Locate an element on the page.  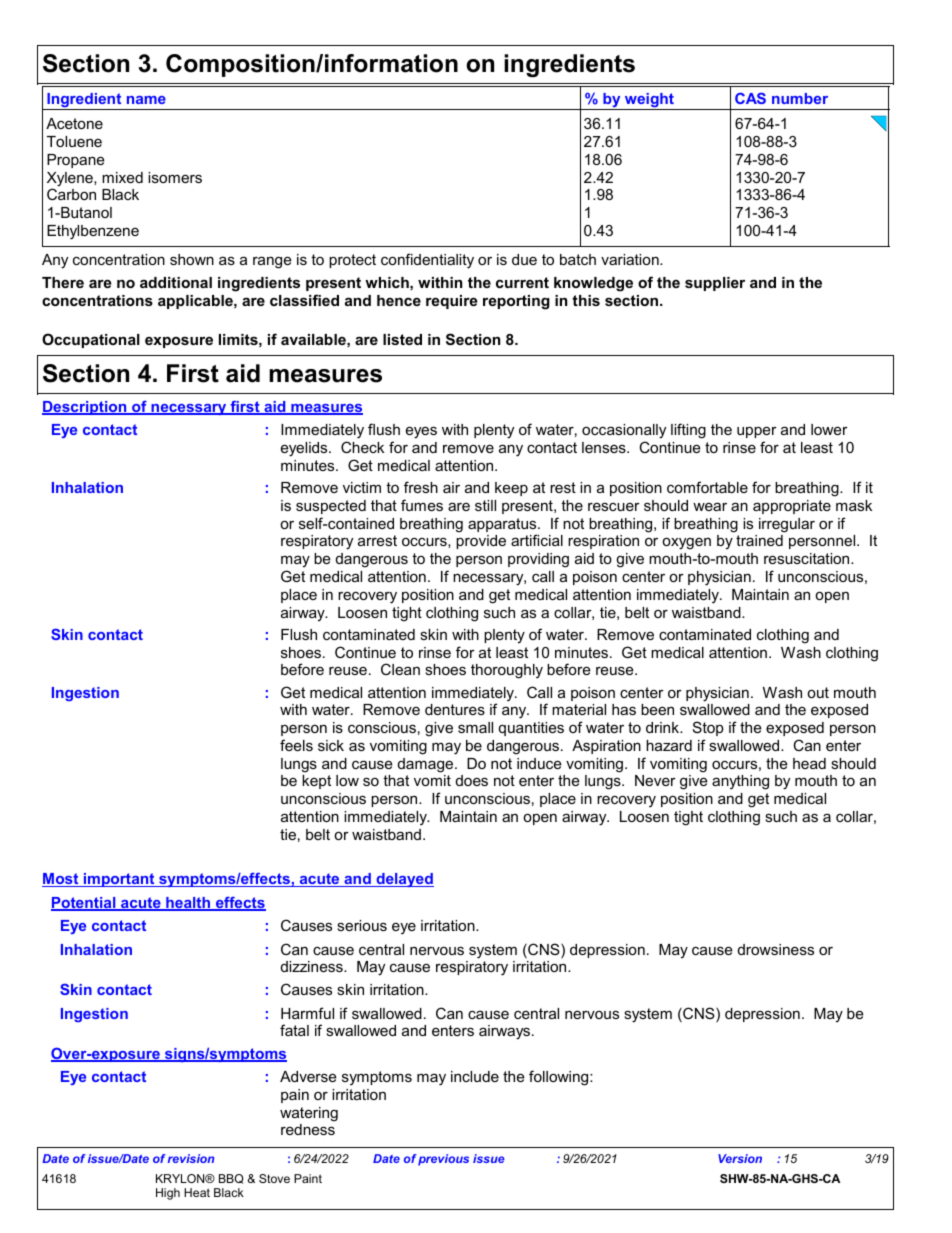
health is located at coordinates (188, 904).
